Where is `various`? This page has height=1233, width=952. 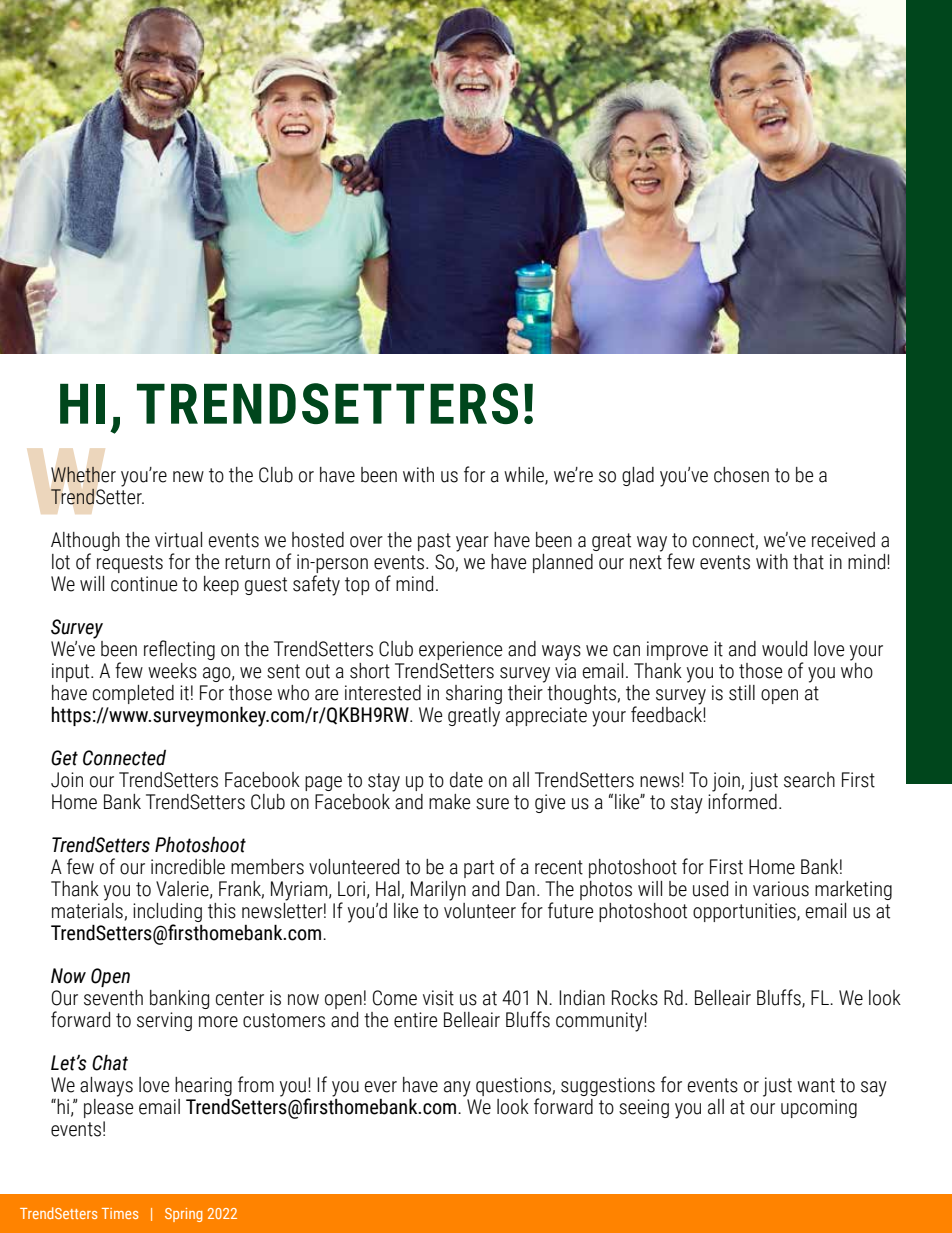
various is located at coordinates (781, 889).
